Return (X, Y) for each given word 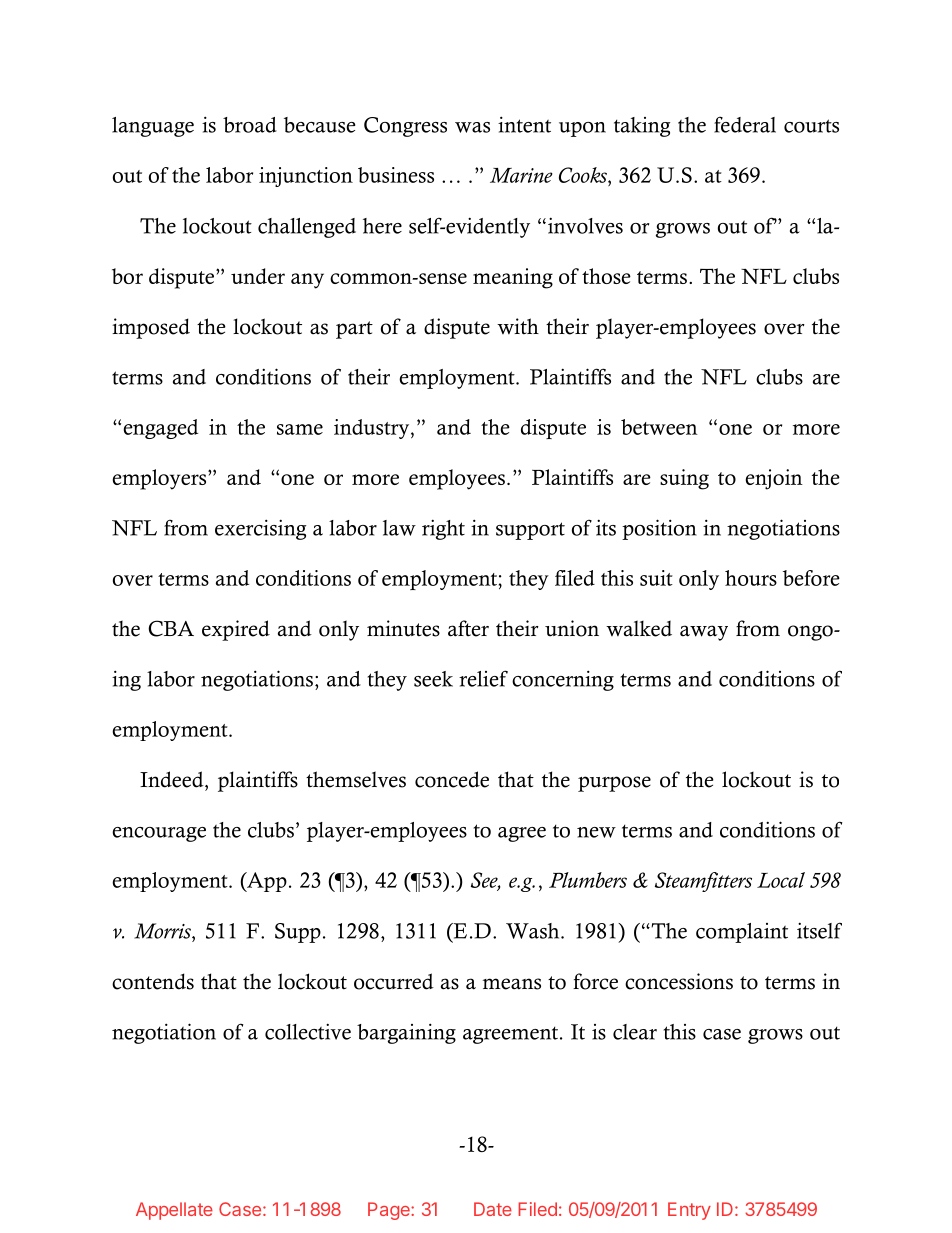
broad (250, 125)
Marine (521, 175)
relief (483, 678)
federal (745, 125)
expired (236, 630)
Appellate (174, 1211)
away (704, 633)
